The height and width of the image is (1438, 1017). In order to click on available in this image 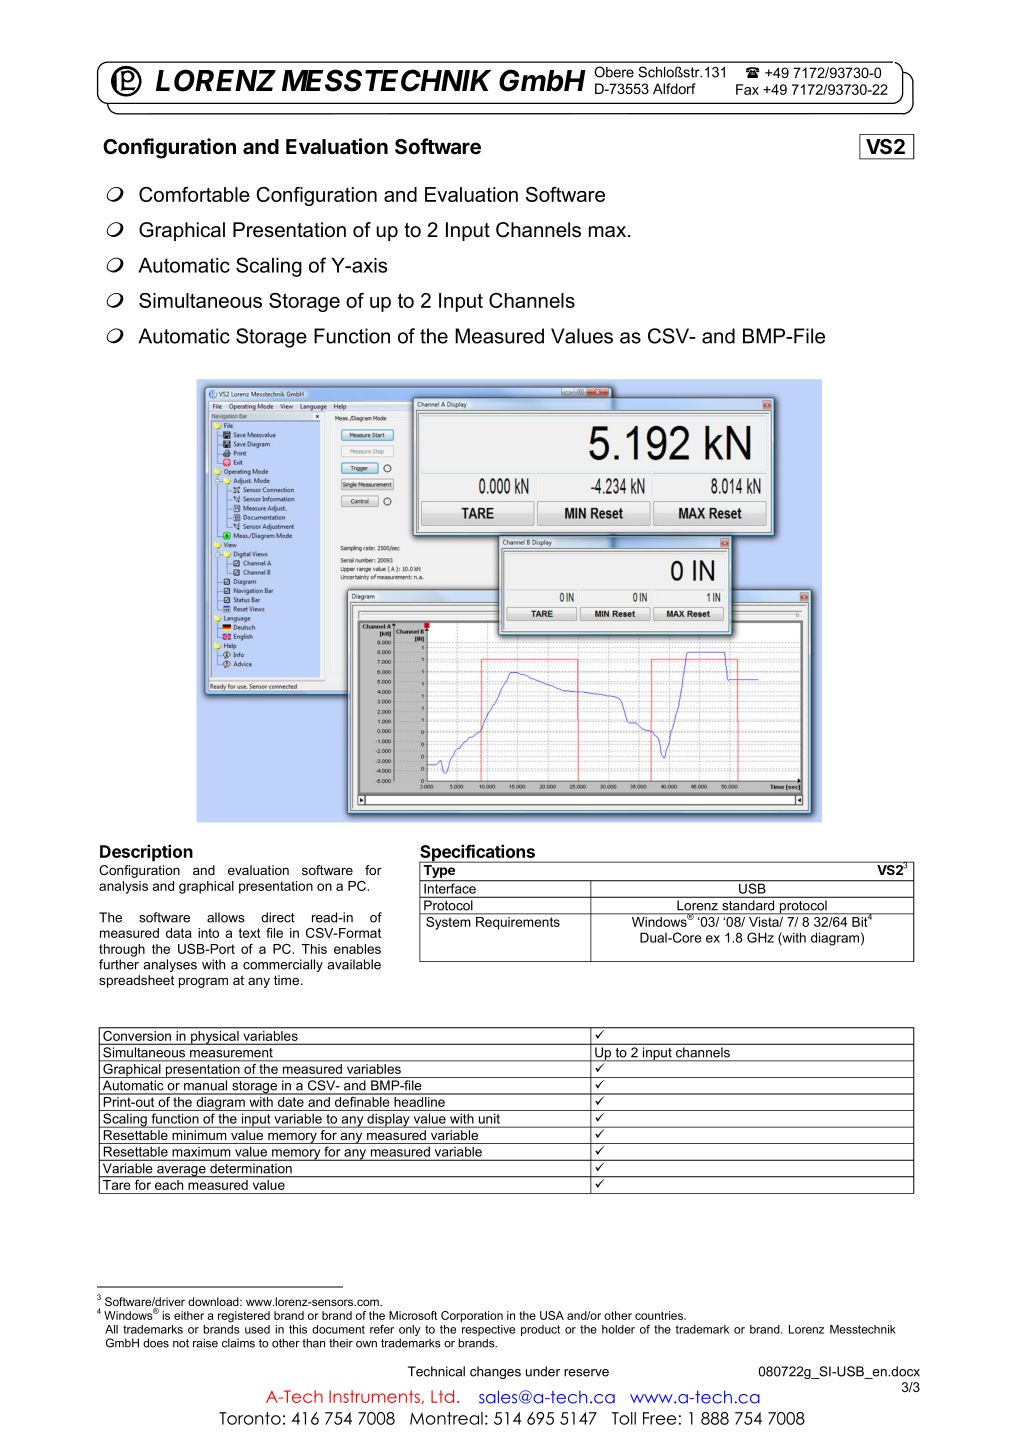, I will do `click(354, 964)`.
